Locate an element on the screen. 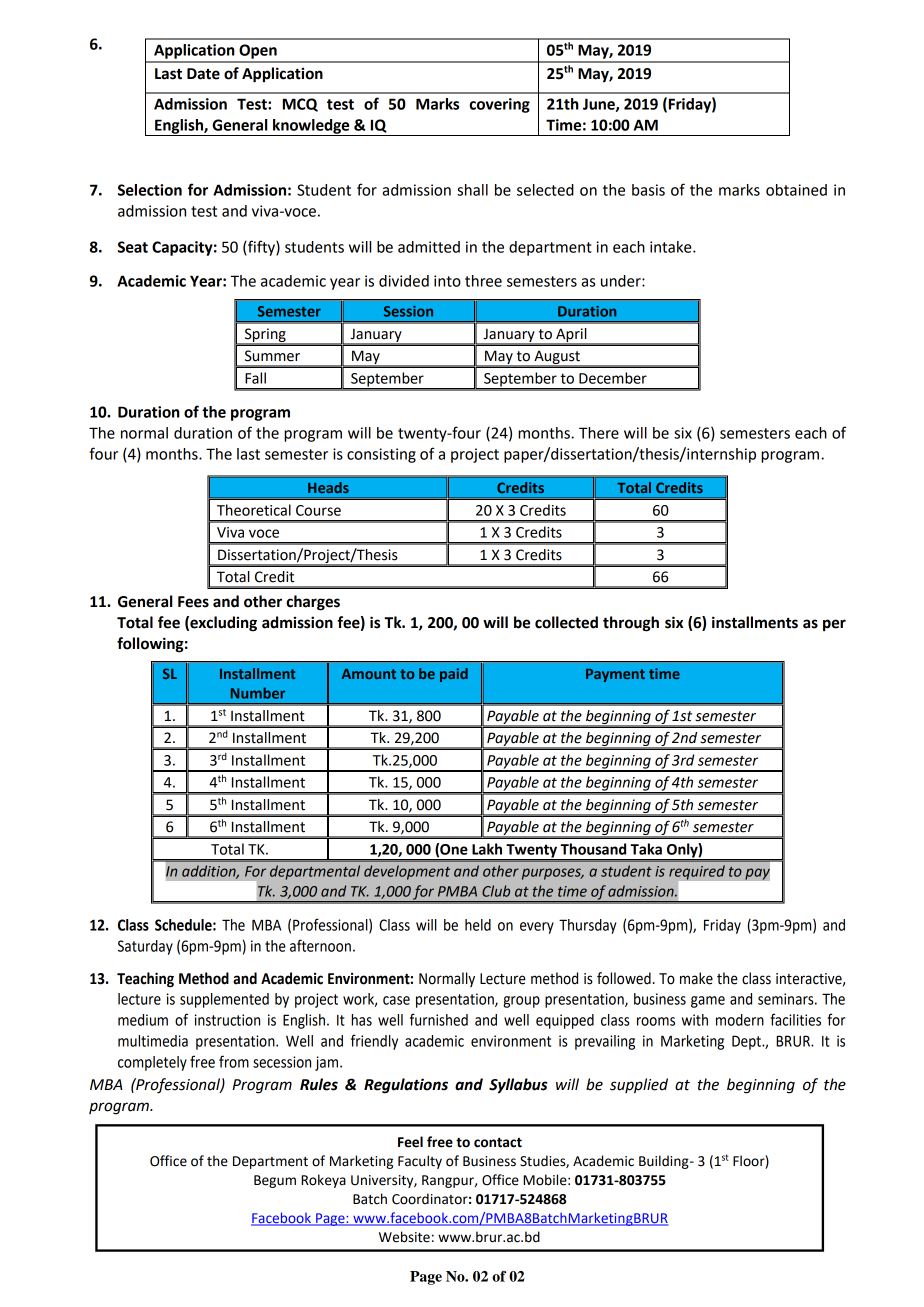  through is located at coordinates (631, 624).
